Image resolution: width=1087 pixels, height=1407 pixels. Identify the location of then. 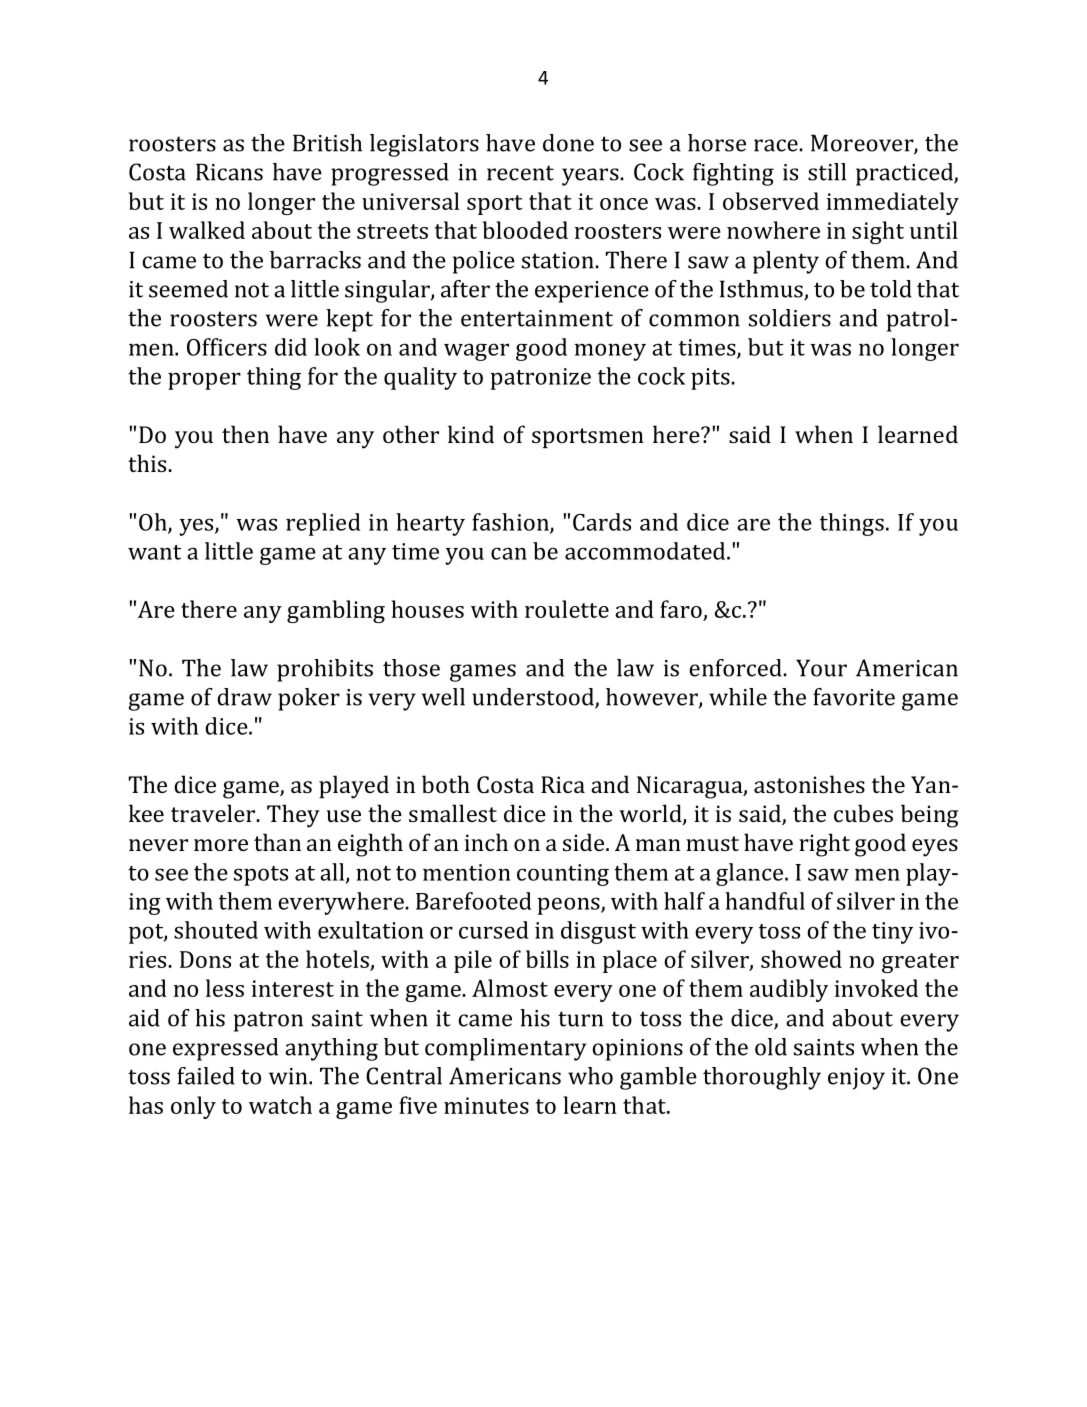
(245, 434).
